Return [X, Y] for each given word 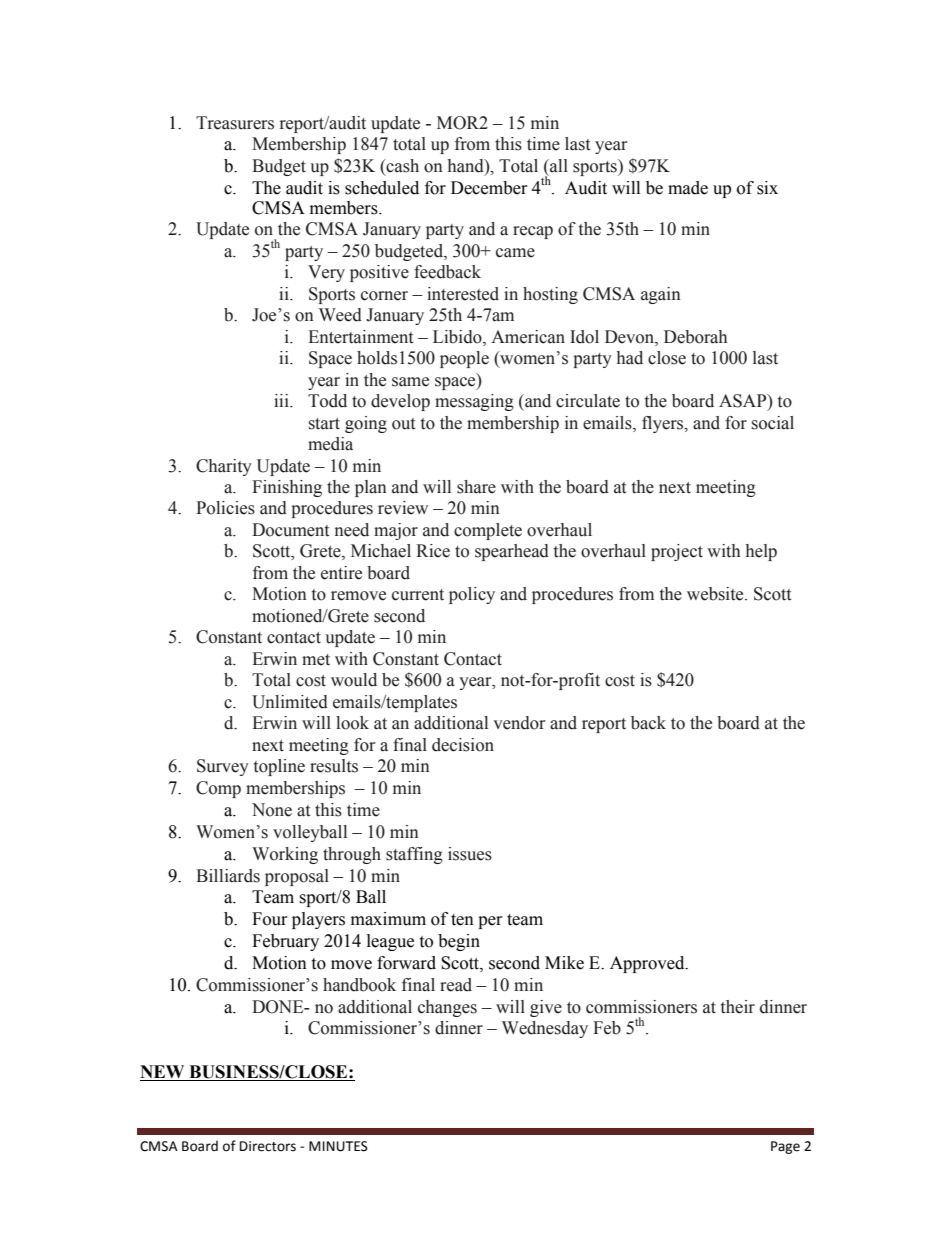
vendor [519, 723]
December [489, 188]
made [688, 188]
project [677, 552]
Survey [223, 767]
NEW [163, 1073]
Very [326, 273]
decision [463, 745]
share [476, 487]
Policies [225, 508]
